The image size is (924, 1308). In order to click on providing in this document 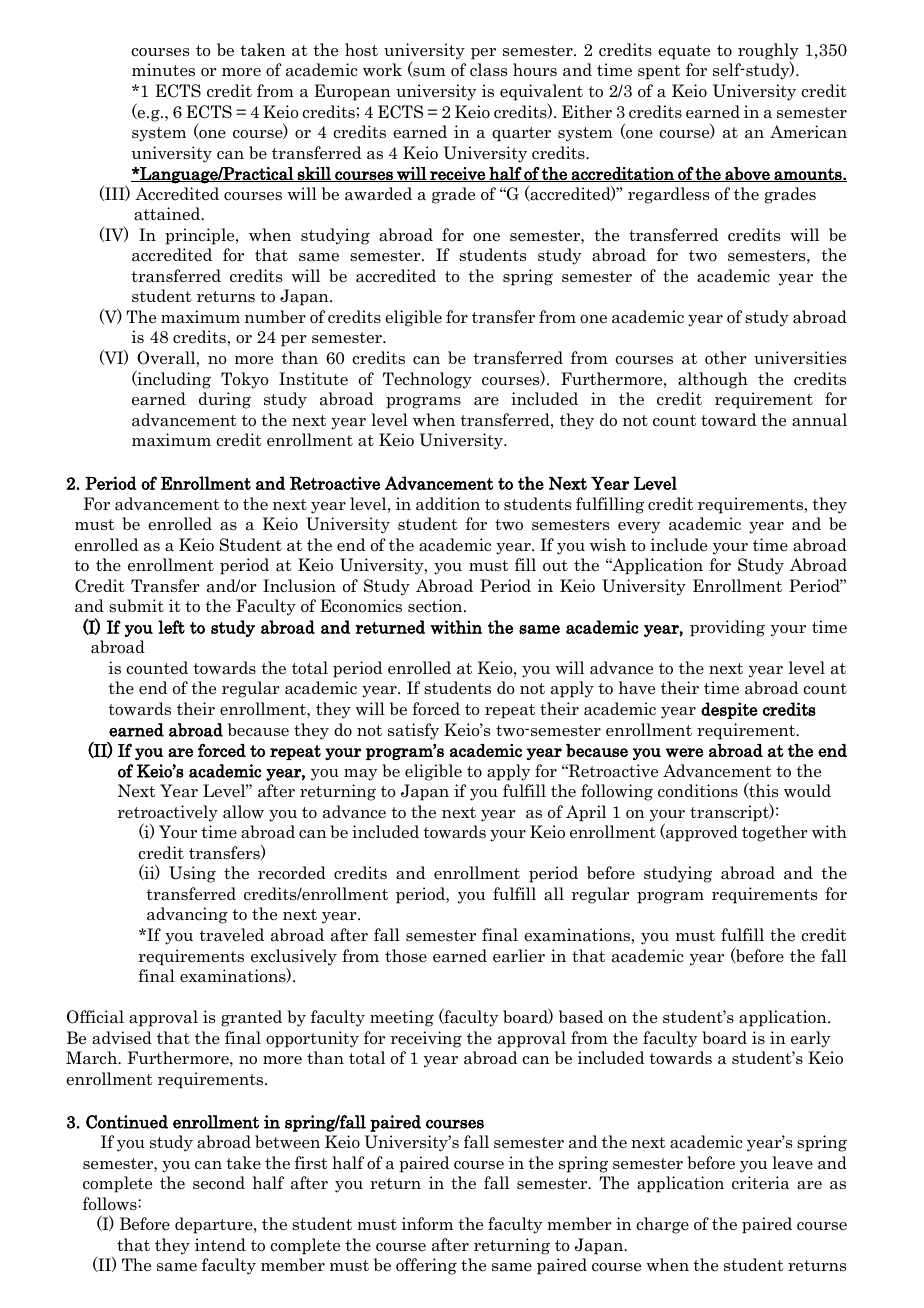, I will do `click(727, 628)`.
